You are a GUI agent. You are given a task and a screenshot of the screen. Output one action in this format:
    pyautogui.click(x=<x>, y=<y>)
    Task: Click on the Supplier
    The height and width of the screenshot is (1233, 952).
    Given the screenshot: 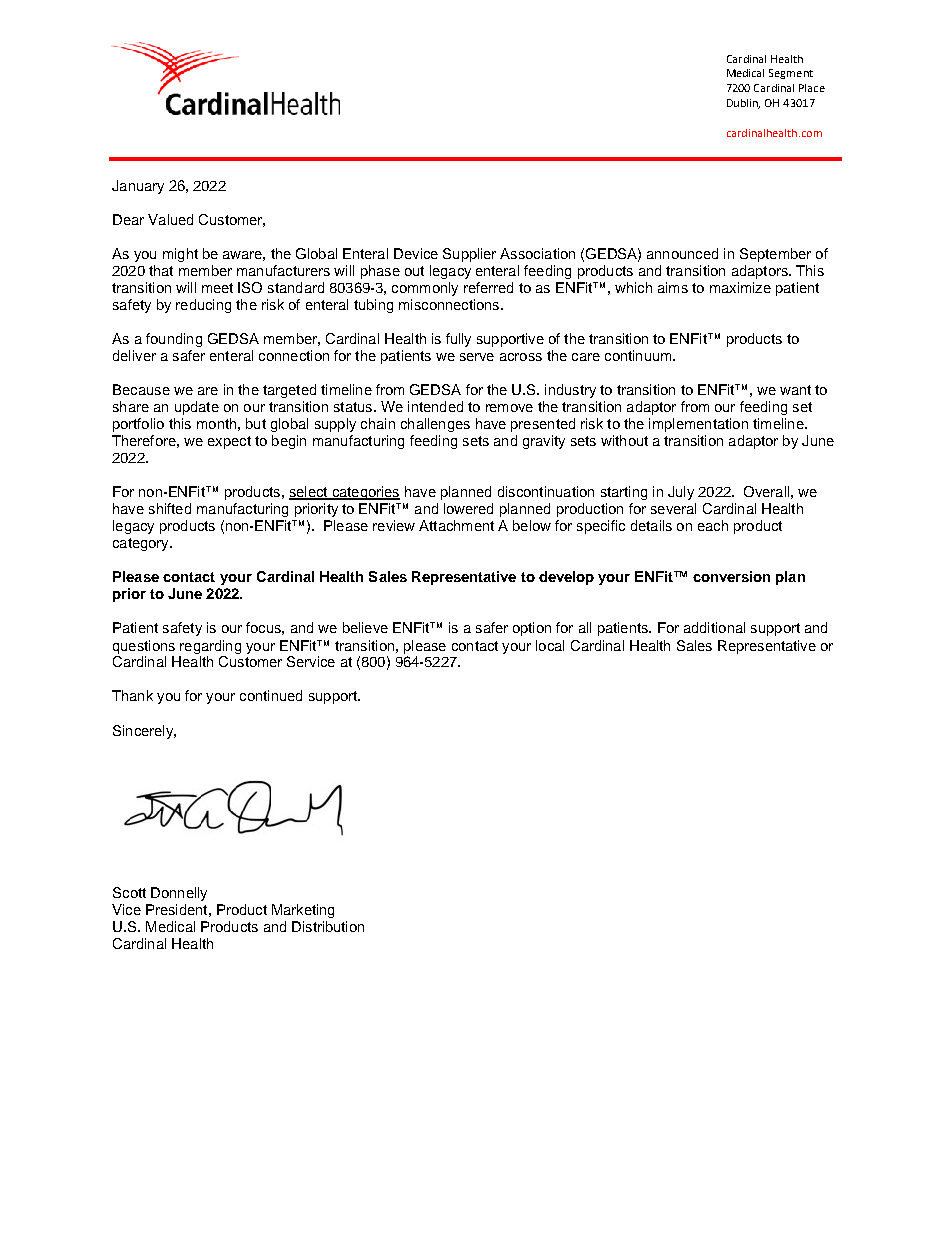 What is the action you would take?
    pyautogui.click(x=469, y=255)
